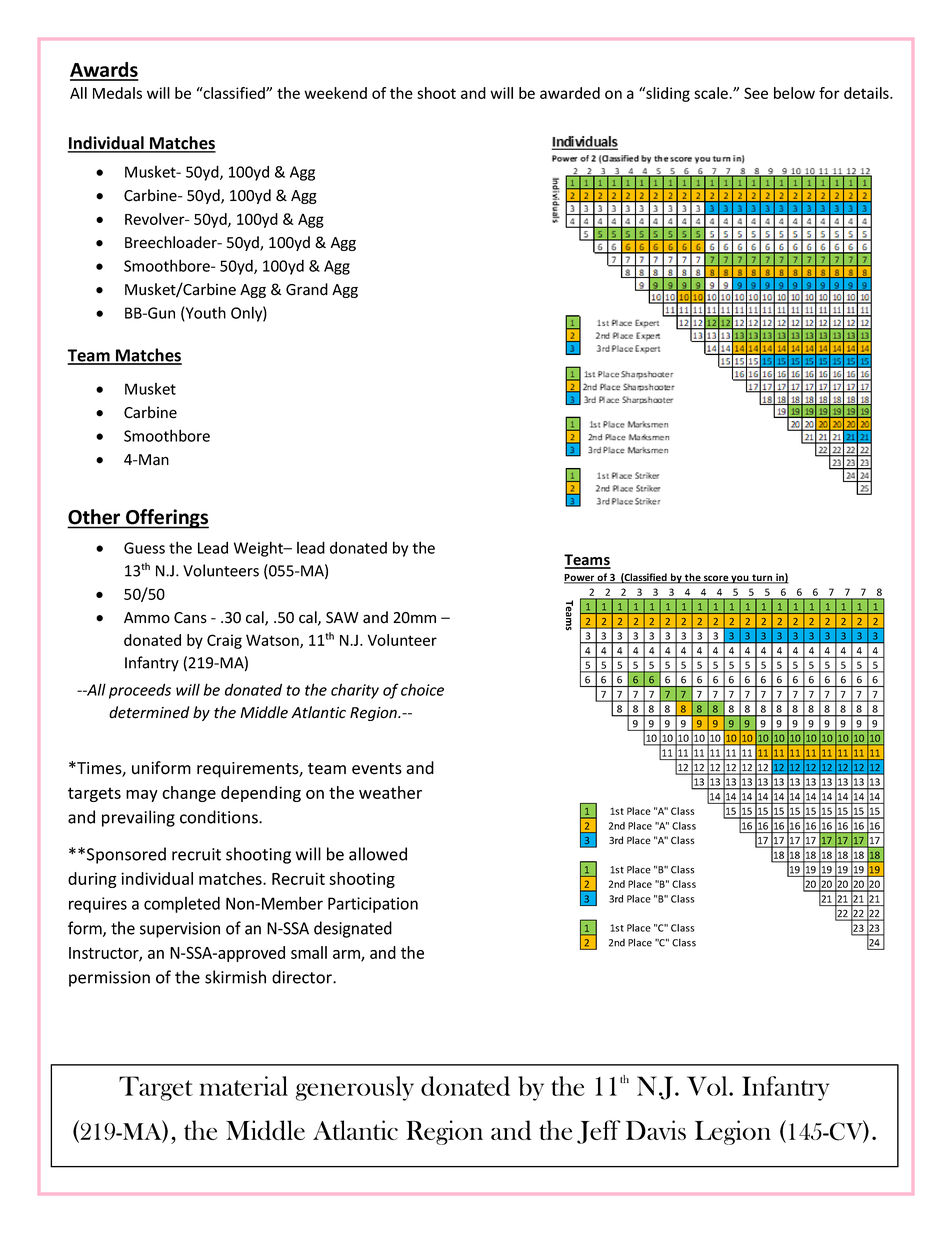  What do you see at coordinates (342, 618) in the image?
I see `SAW` at bounding box center [342, 618].
